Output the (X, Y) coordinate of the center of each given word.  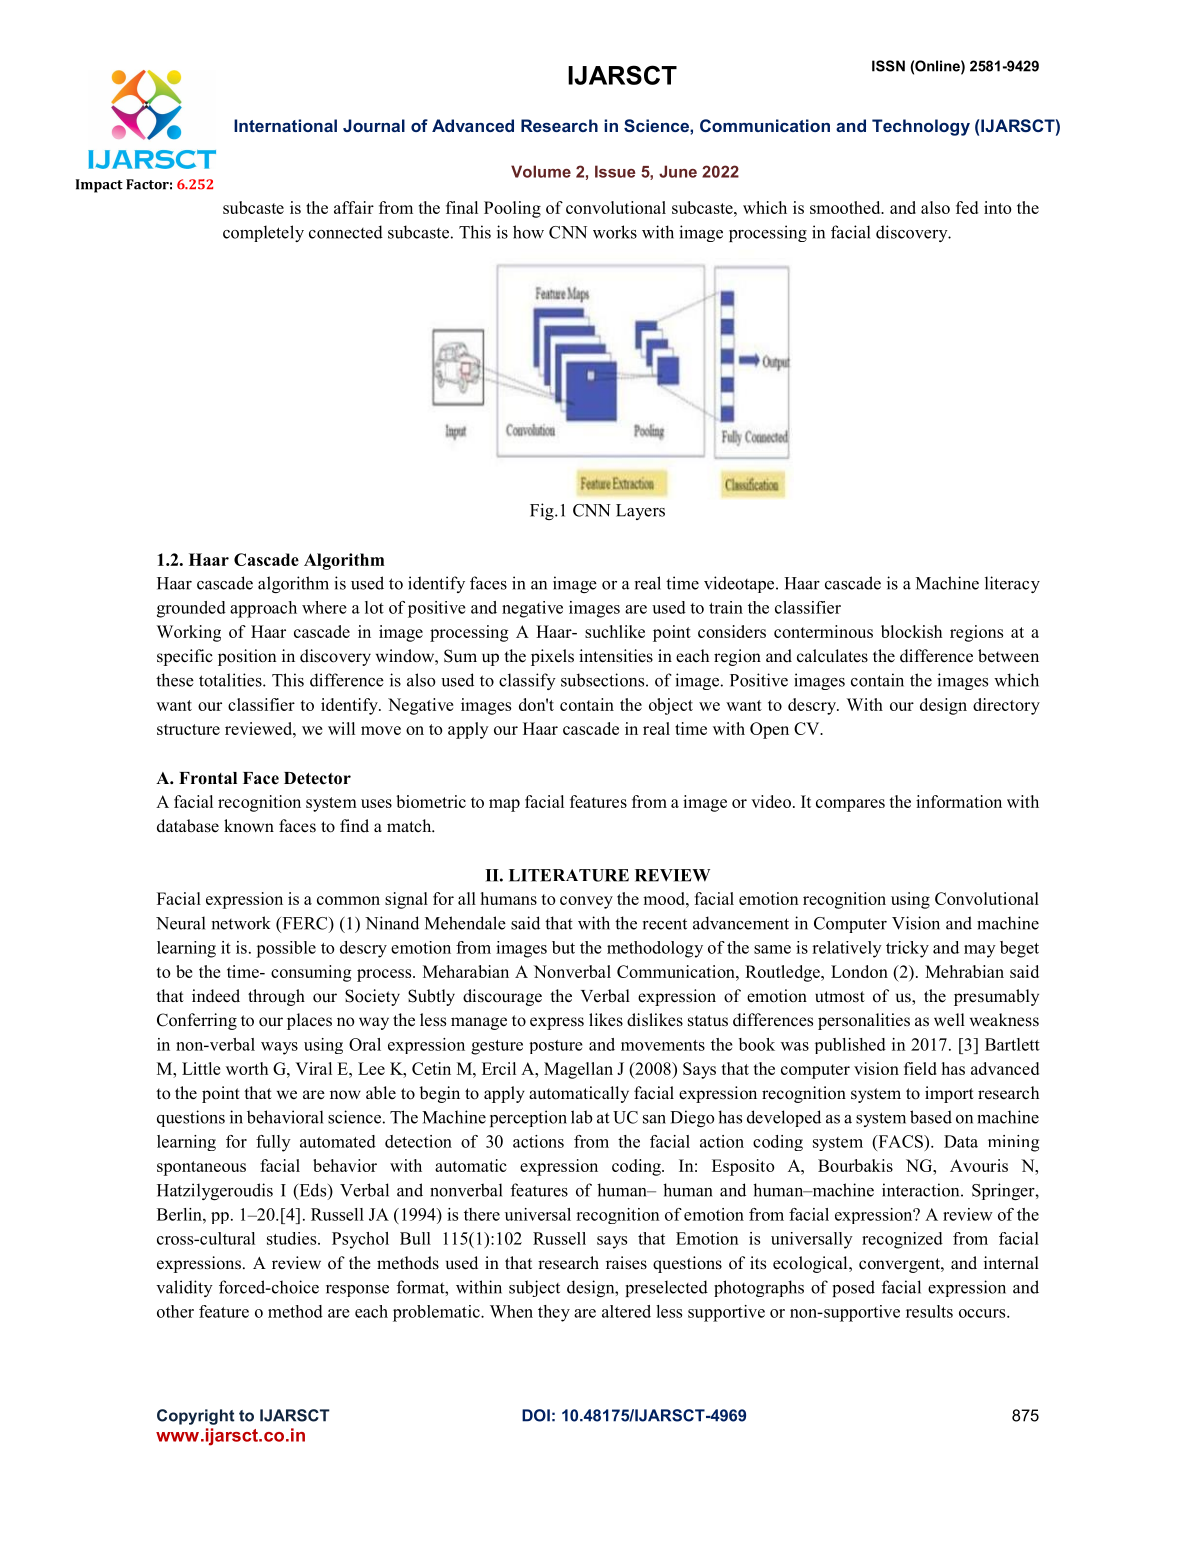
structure (188, 729)
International (285, 125)
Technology (921, 127)
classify (527, 681)
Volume (541, 171)
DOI (536, 1415)
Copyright (196, 1417)
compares (850, 805)
